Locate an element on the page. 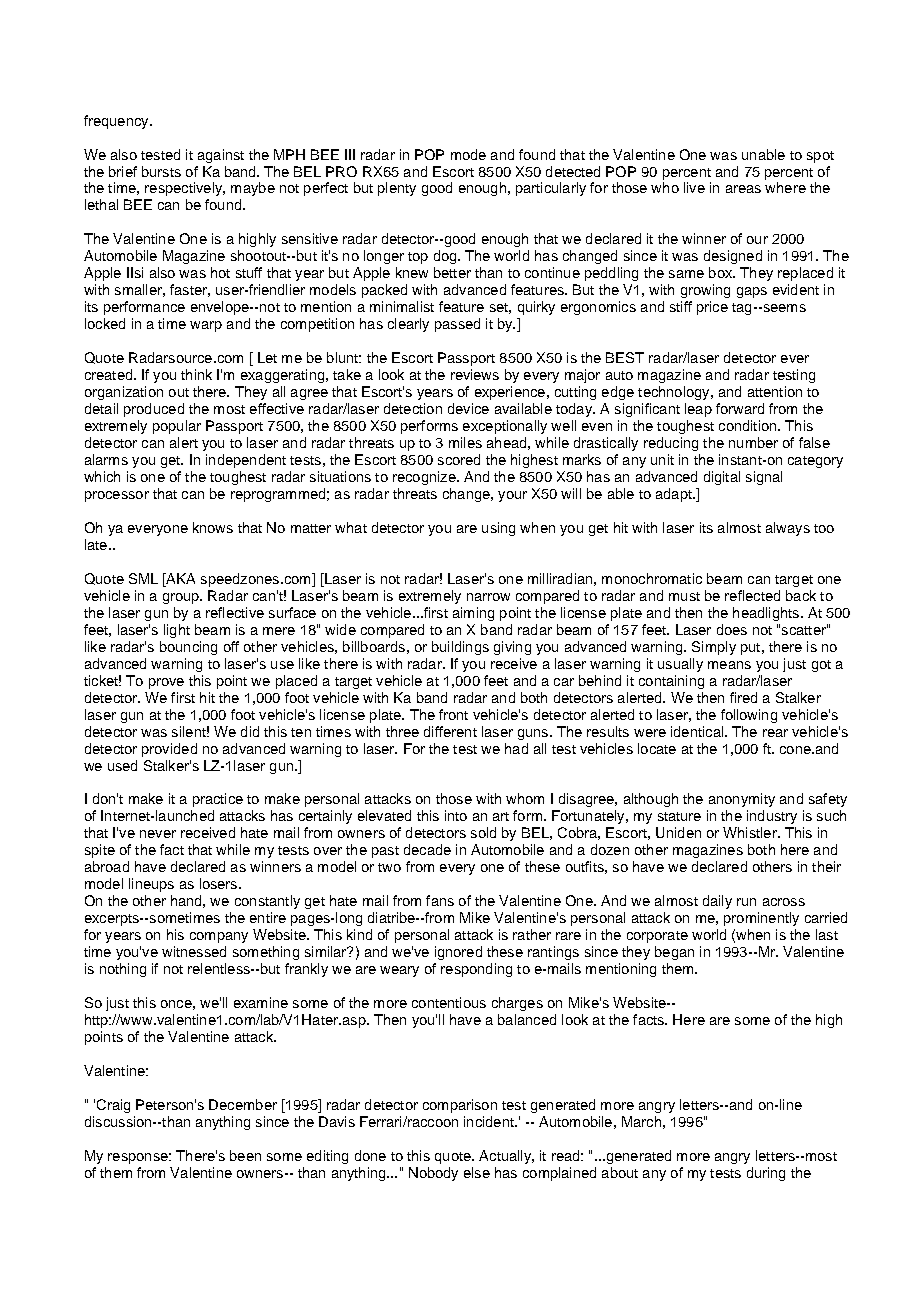  anonymity is located at coordinates (742, 800).
